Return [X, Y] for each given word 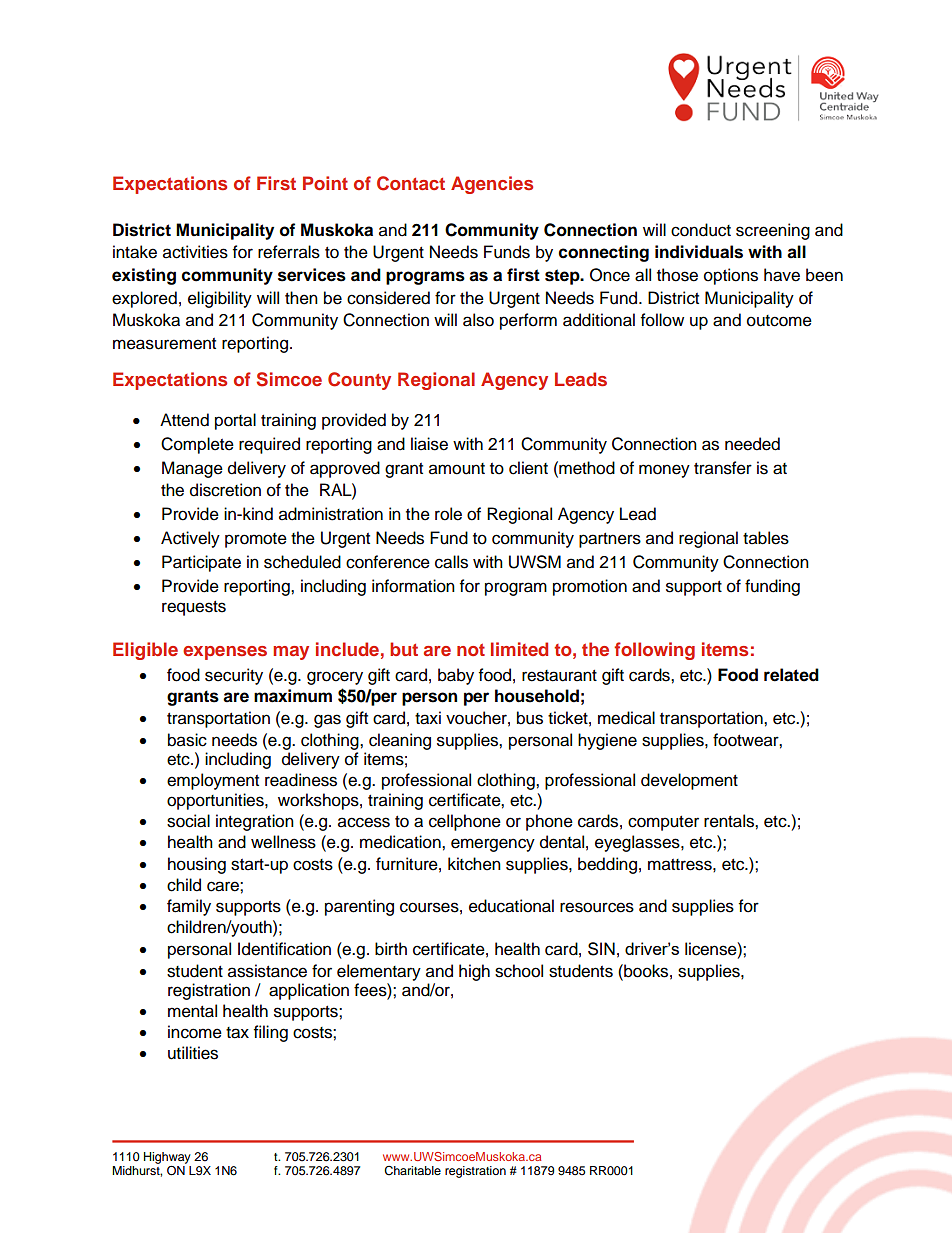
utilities [193, 1053]
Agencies [492, 185]
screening [773, 231]
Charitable [412, 1171]
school [519, 971]
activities [195, 252]
